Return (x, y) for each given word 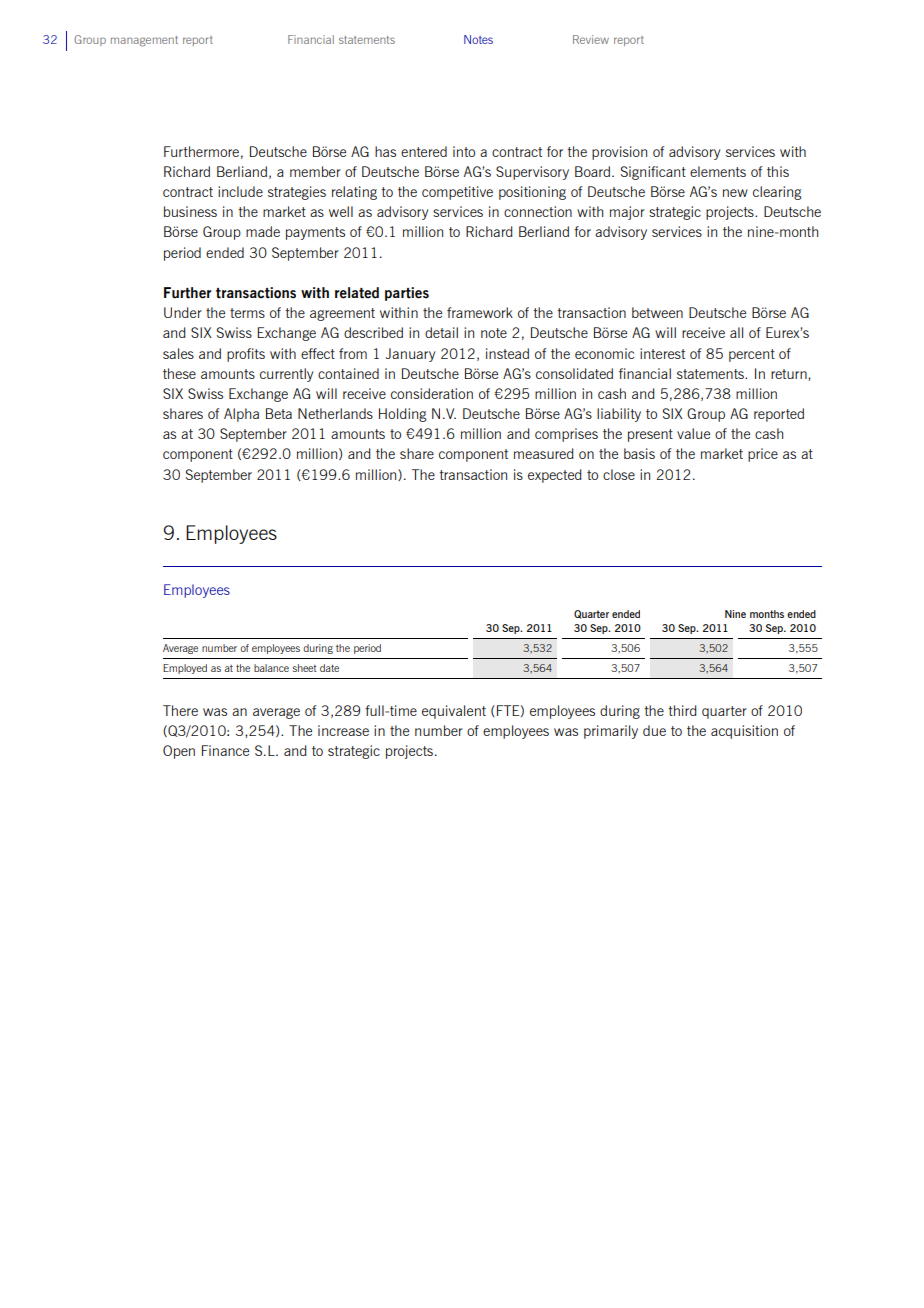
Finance (225, 750)
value (693, 433)
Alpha (241, 415)
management (144, 41)
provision (619, 153)
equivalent (454, 712)
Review (591, 39)
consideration (432, 393)
